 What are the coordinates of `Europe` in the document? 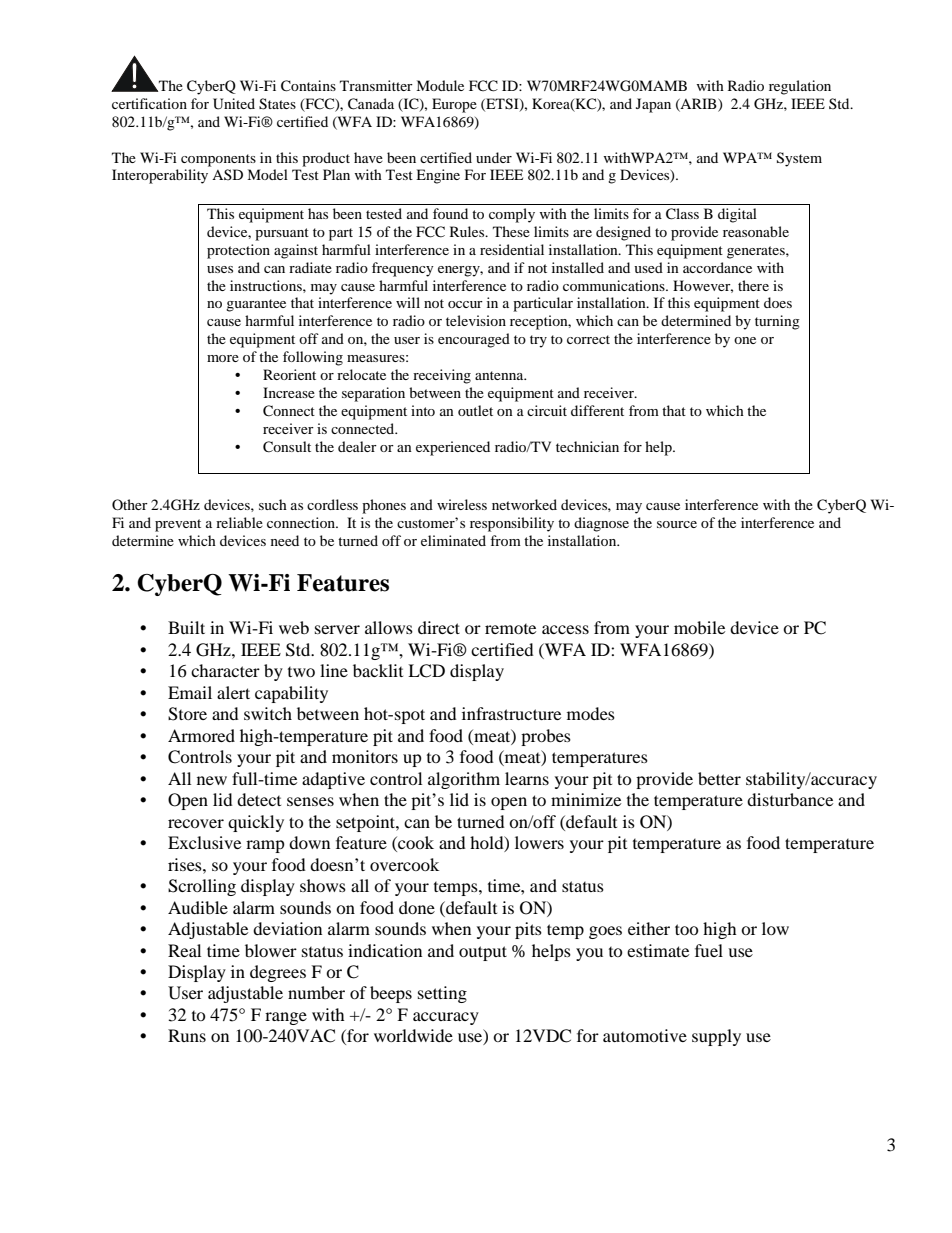 It's located at (454, 105).
